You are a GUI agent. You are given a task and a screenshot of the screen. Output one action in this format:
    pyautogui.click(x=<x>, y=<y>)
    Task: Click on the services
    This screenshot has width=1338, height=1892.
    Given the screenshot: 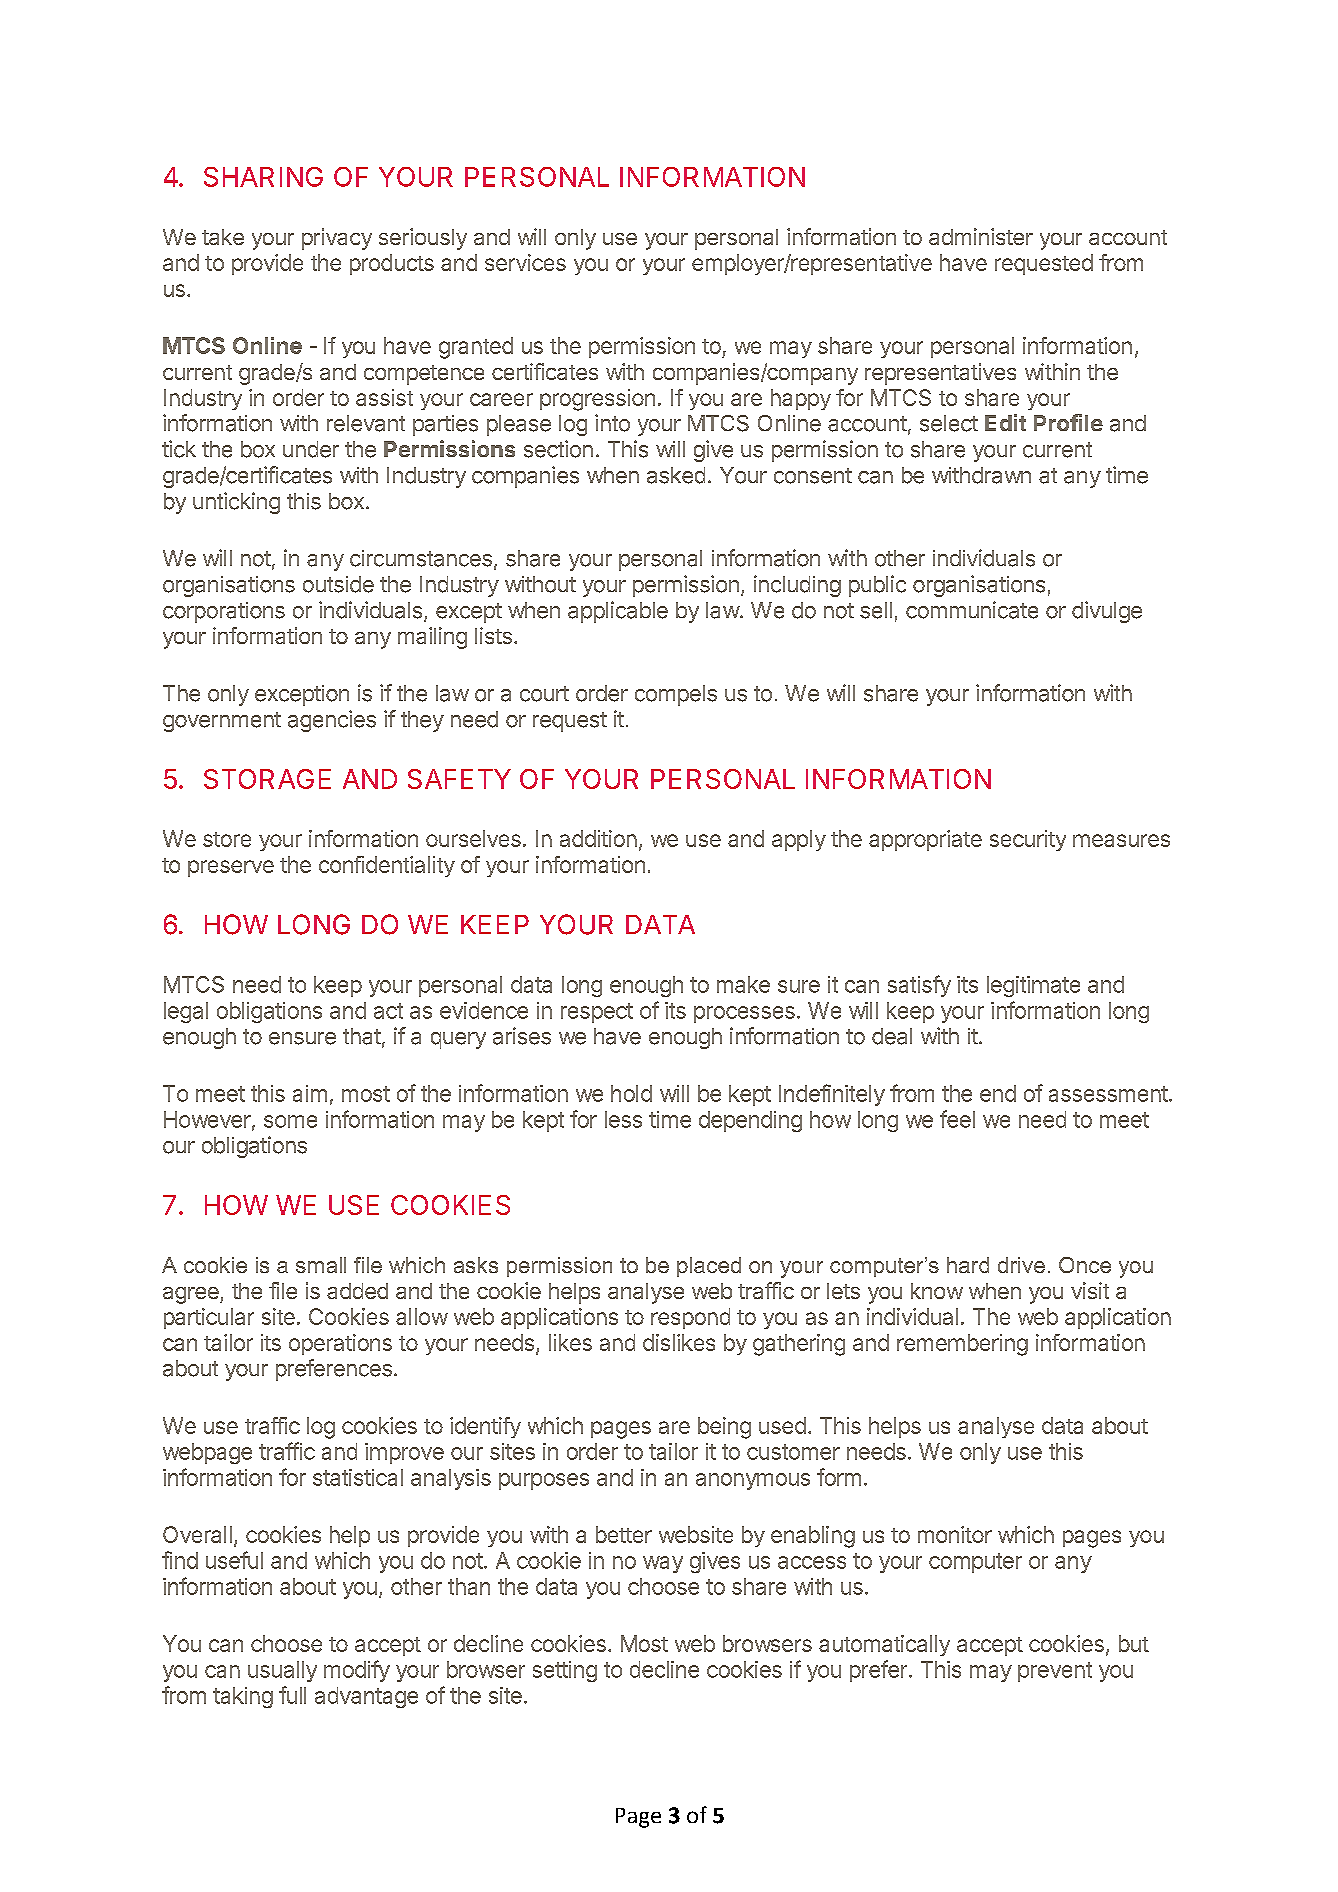 What is the action you would take?
    pyautogui.click(x=525, y=262)
